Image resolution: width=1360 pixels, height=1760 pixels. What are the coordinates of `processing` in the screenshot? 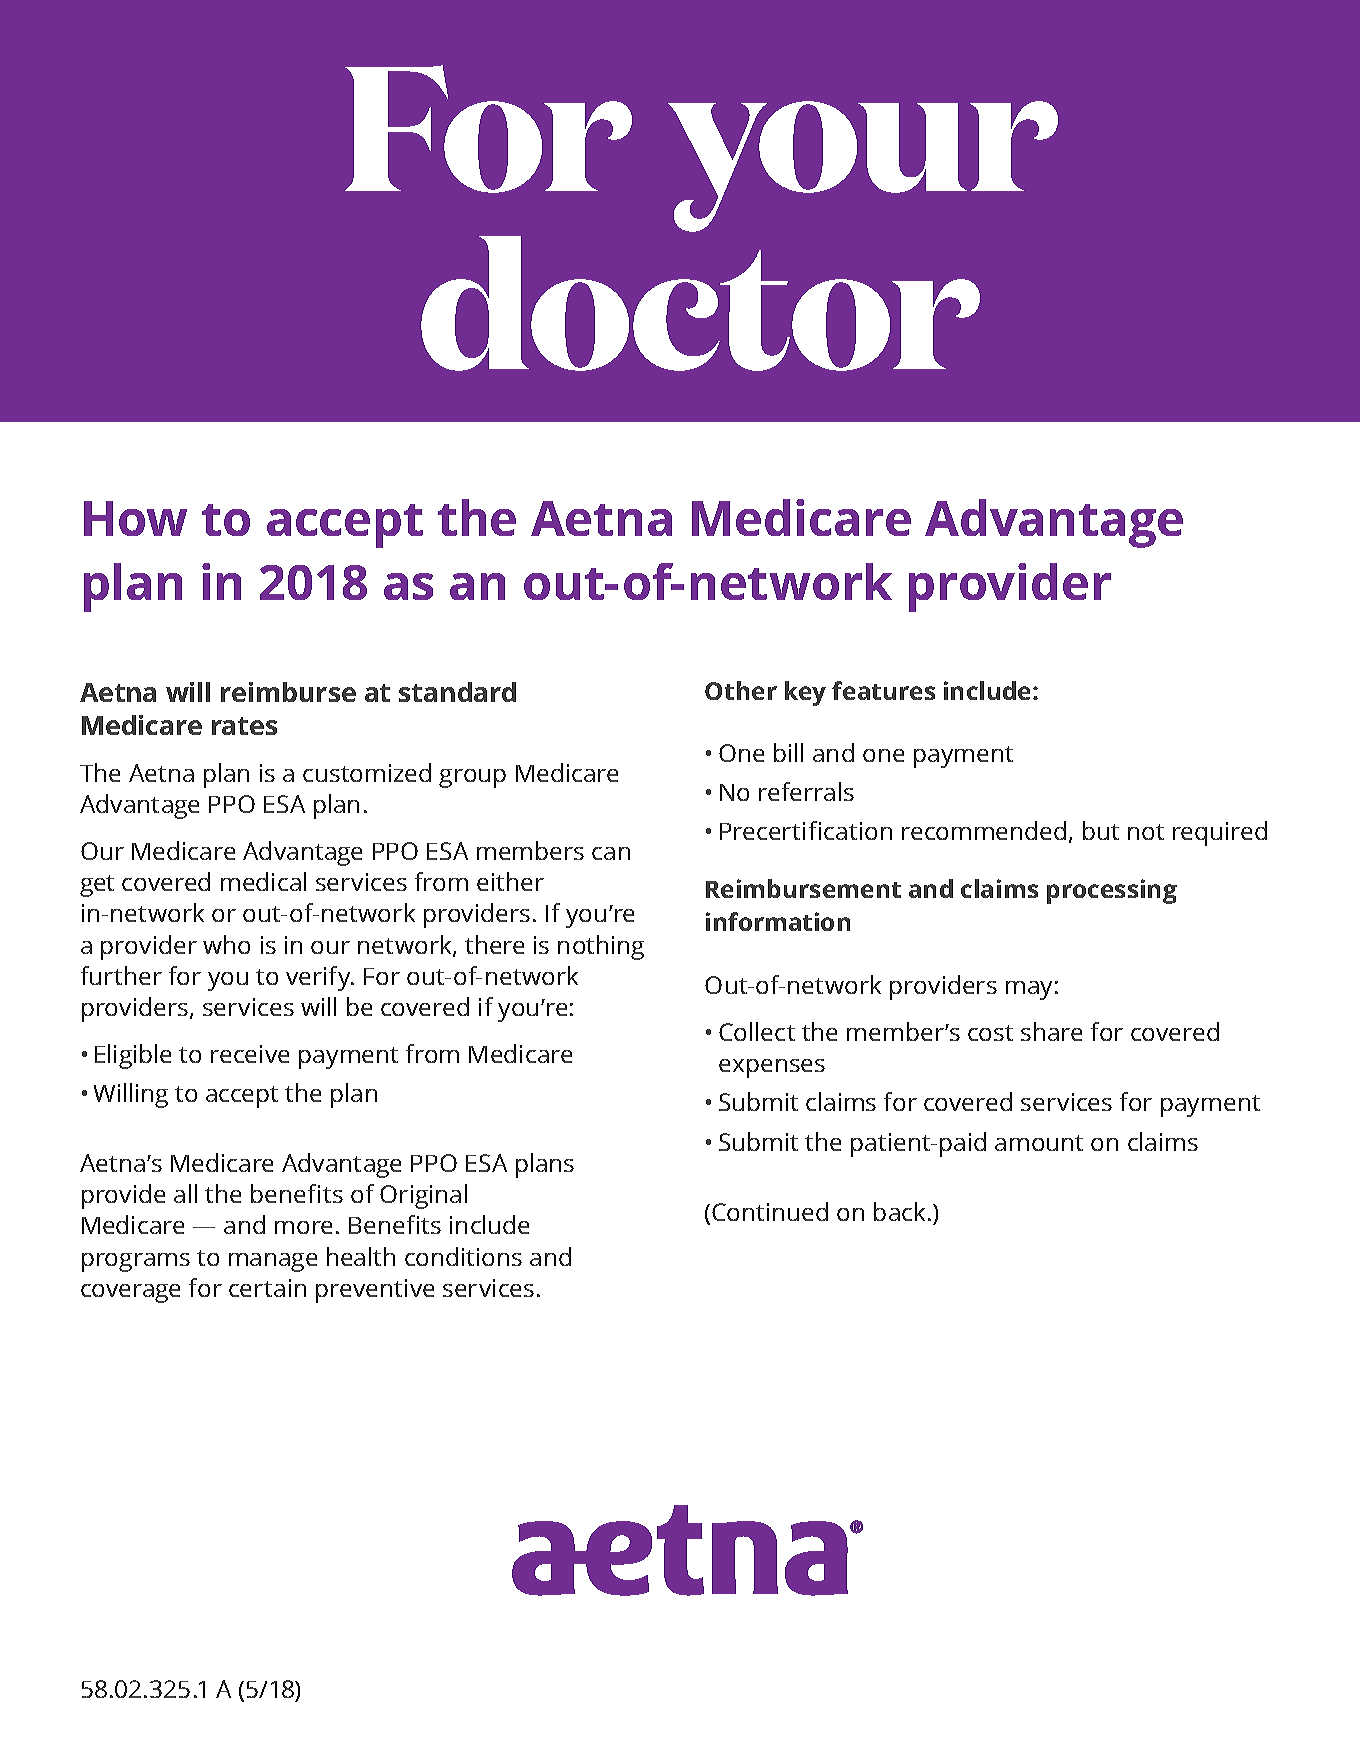 It's located at (1112, 891).
